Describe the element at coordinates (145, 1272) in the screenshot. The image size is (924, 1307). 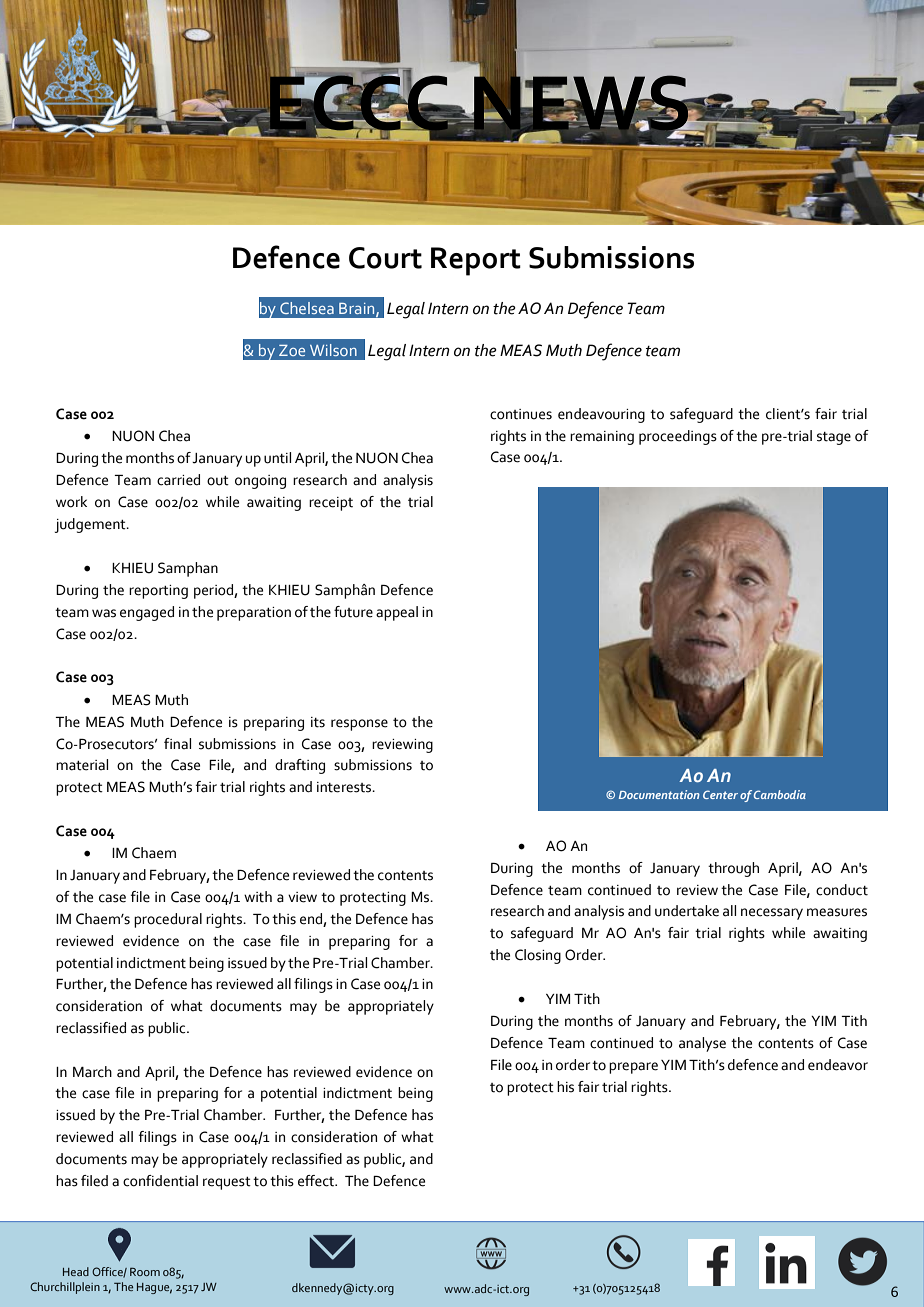
I see `Room` at that location.
